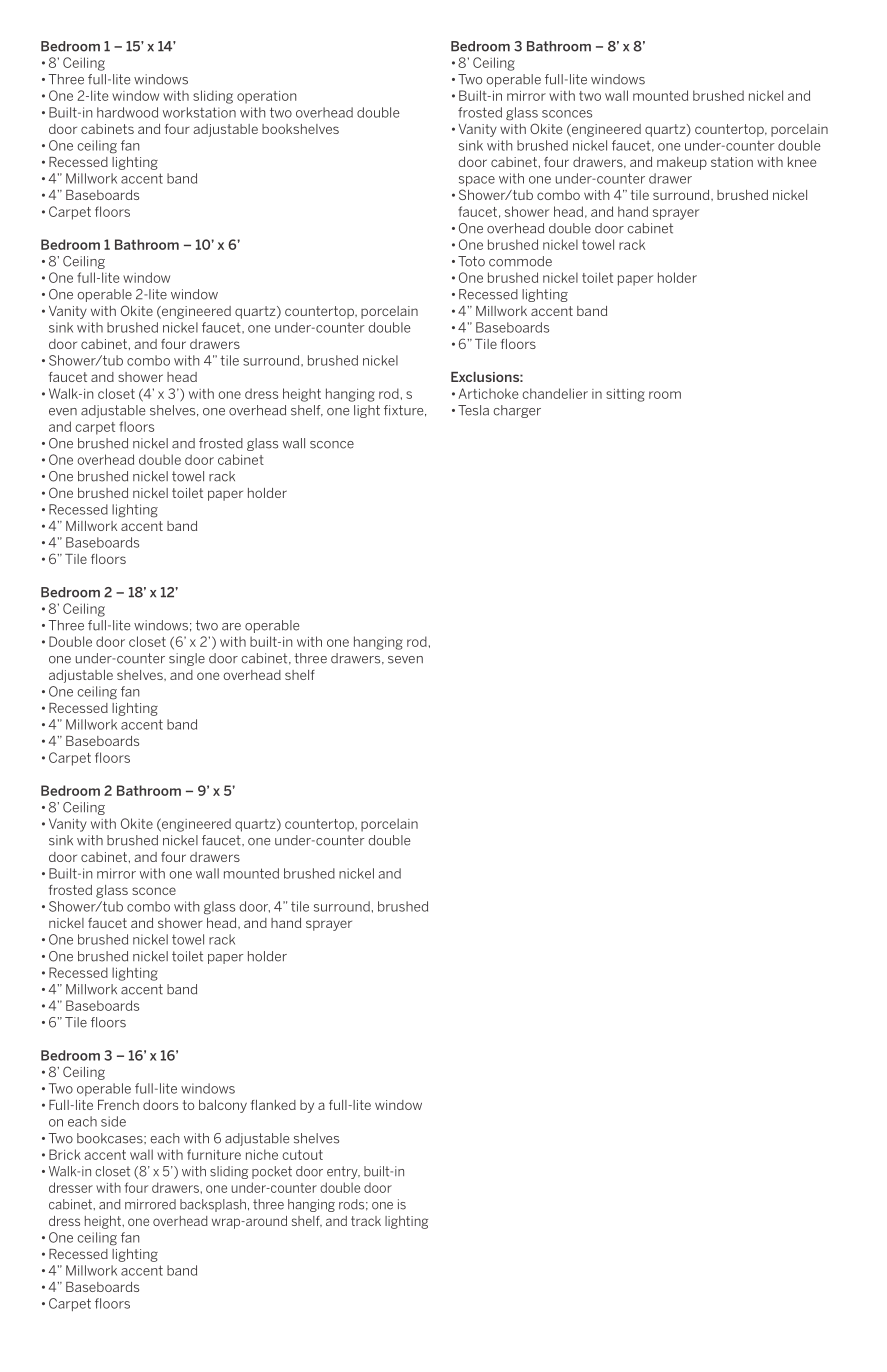 The height and width of the page is (1372, 887). I want to click on makeup, so click(682, 163).
